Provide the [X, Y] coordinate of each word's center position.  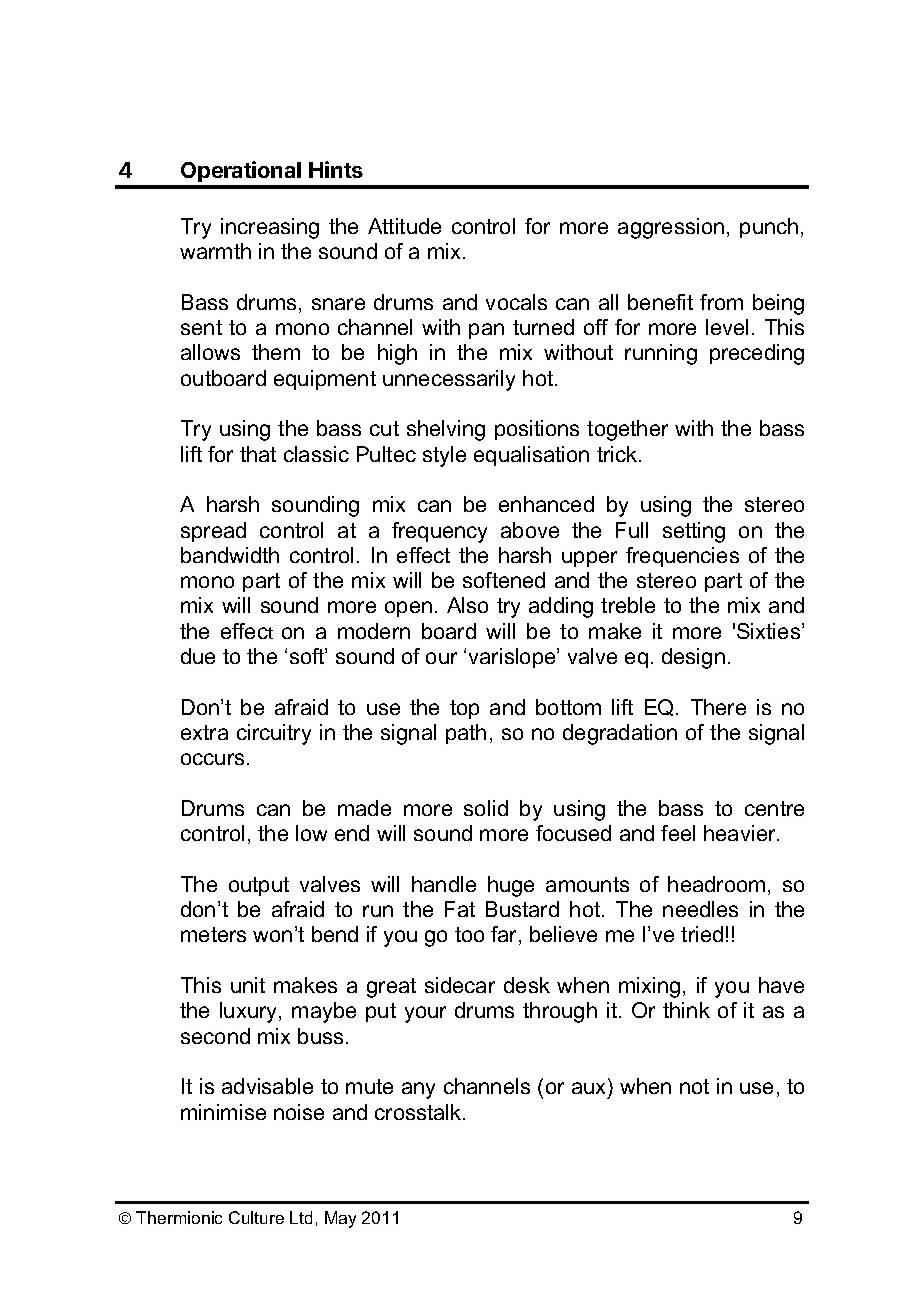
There [718, 707]
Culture [256, 1217]
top [464, 709]
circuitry [274, 734]
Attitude [404, 226]
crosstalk [419, 1112]
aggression [671, 228]
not [694, 1086]
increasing [270, 228]
